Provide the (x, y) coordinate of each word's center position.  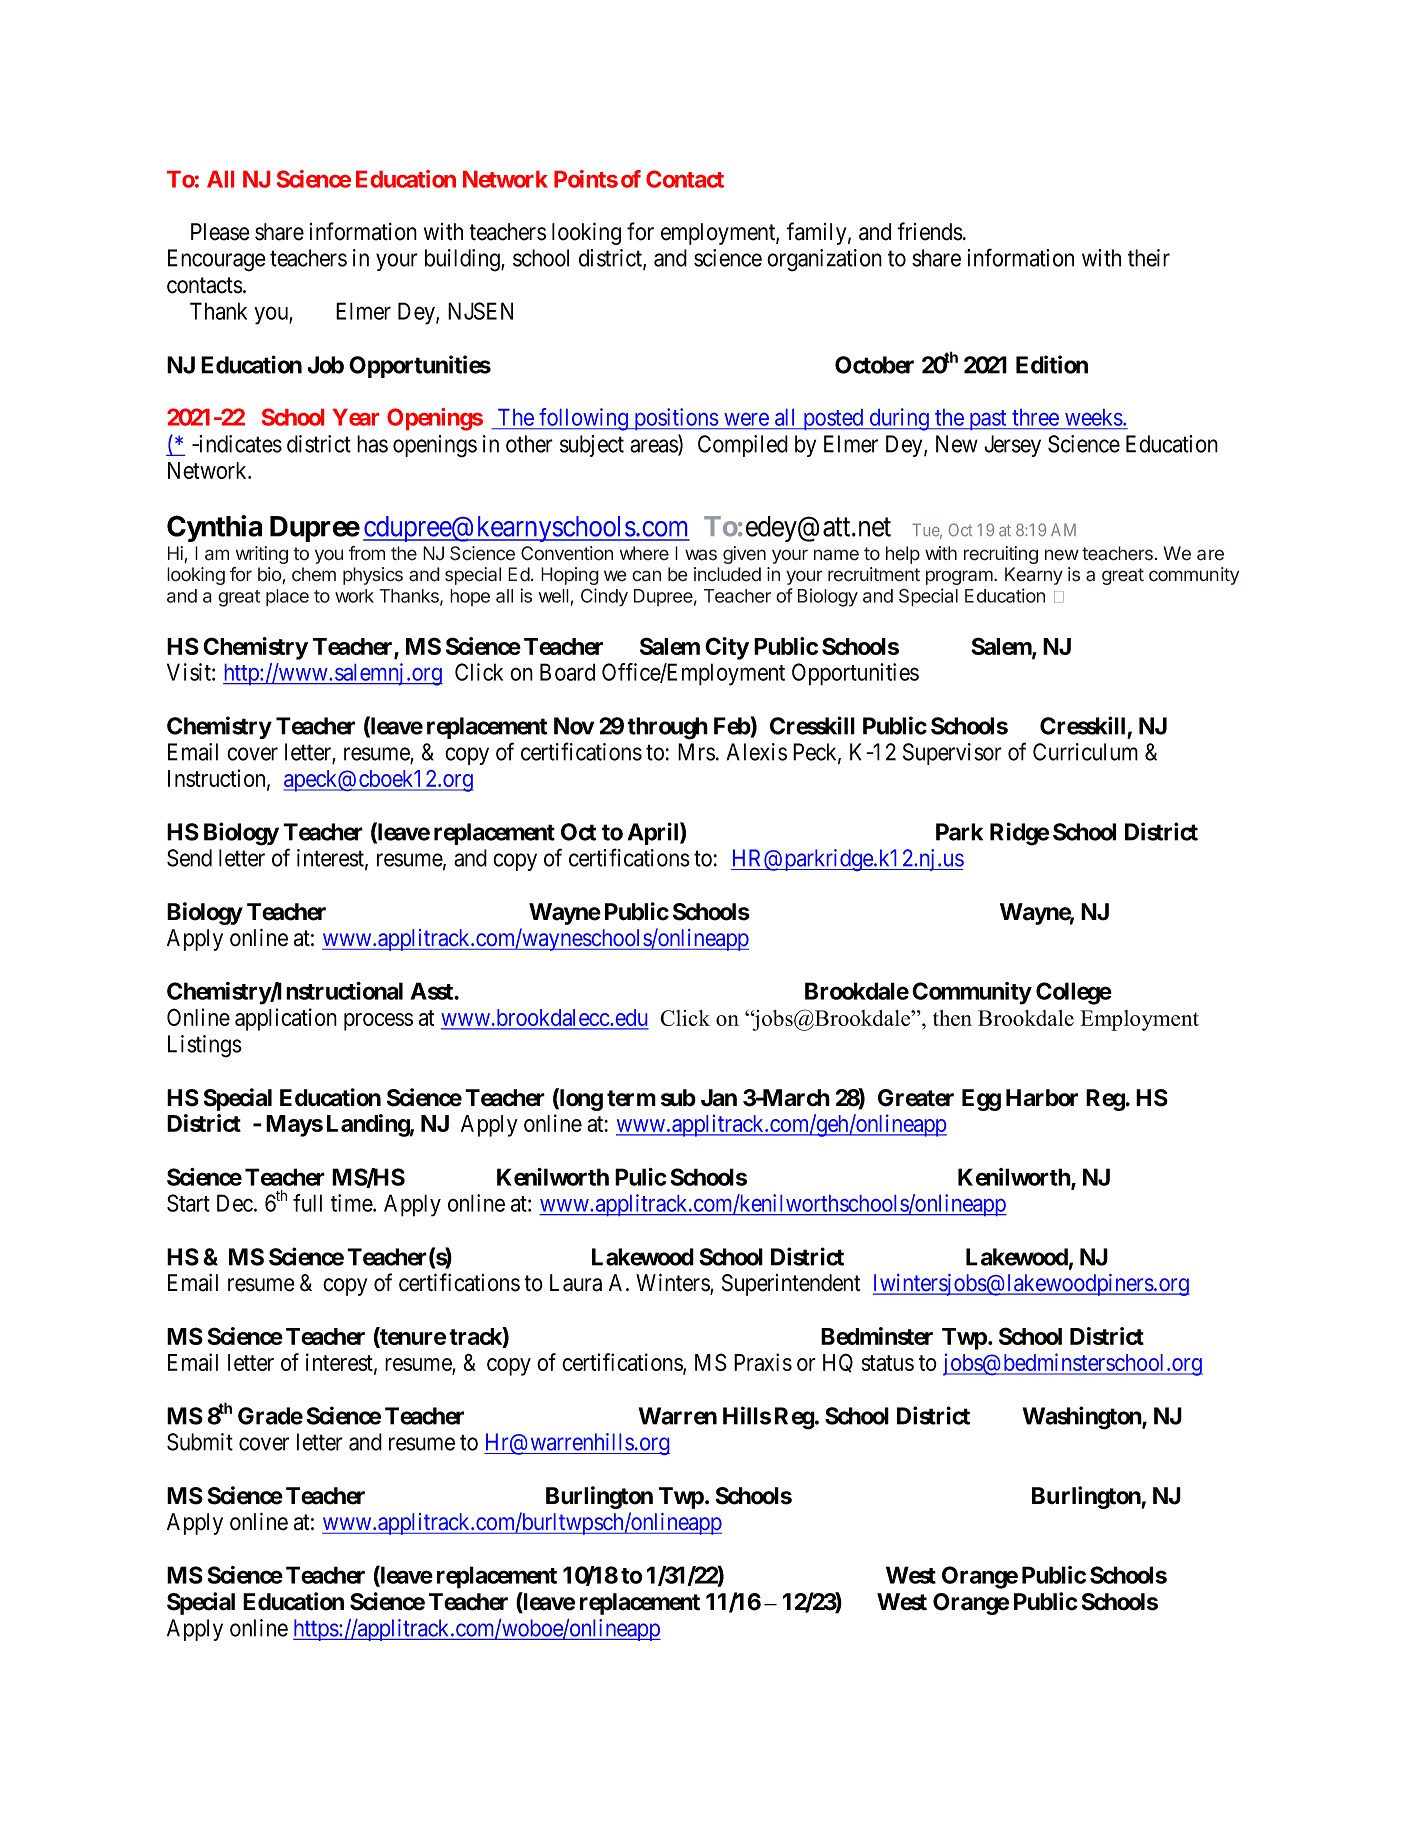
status (888, 1363)
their (1149, 258)
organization (824, 260)
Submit (200, 1442)
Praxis (763, 1362)
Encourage (217, 260)
